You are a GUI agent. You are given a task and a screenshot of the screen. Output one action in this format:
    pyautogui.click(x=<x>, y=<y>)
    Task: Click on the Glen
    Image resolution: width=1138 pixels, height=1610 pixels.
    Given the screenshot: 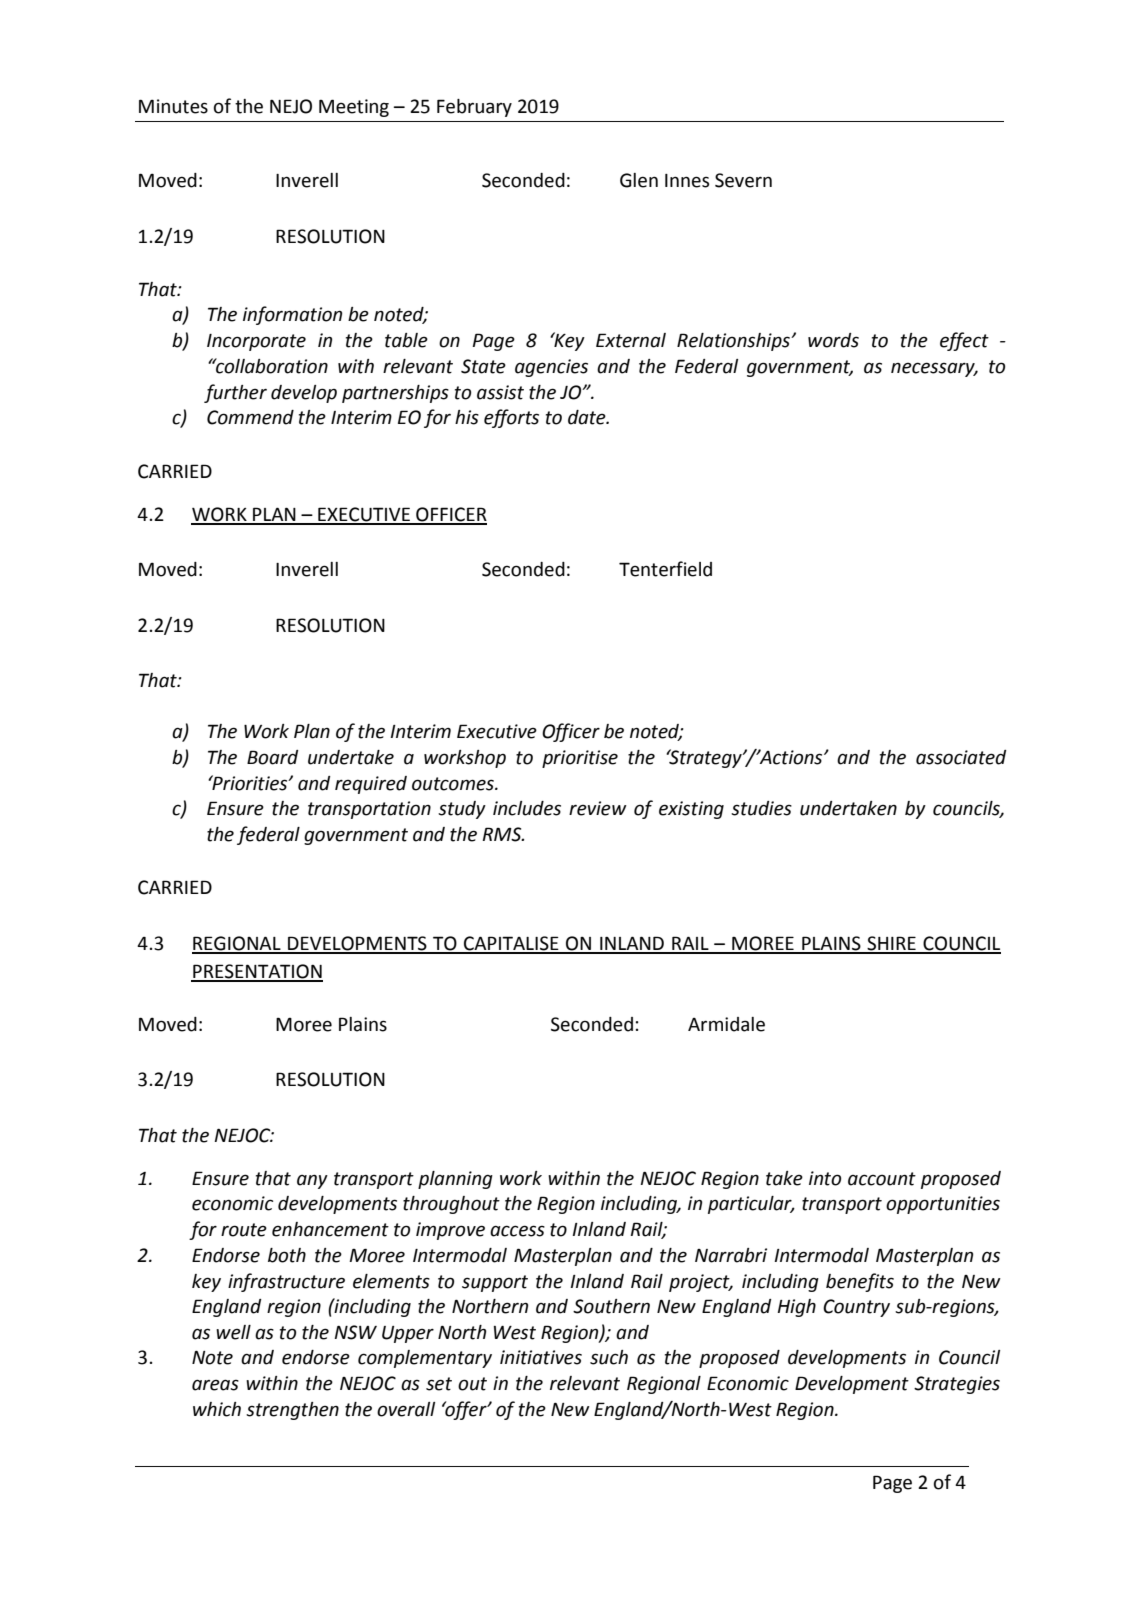 What is the action you would take?
    pyautogui.click(x=639, y=180)
